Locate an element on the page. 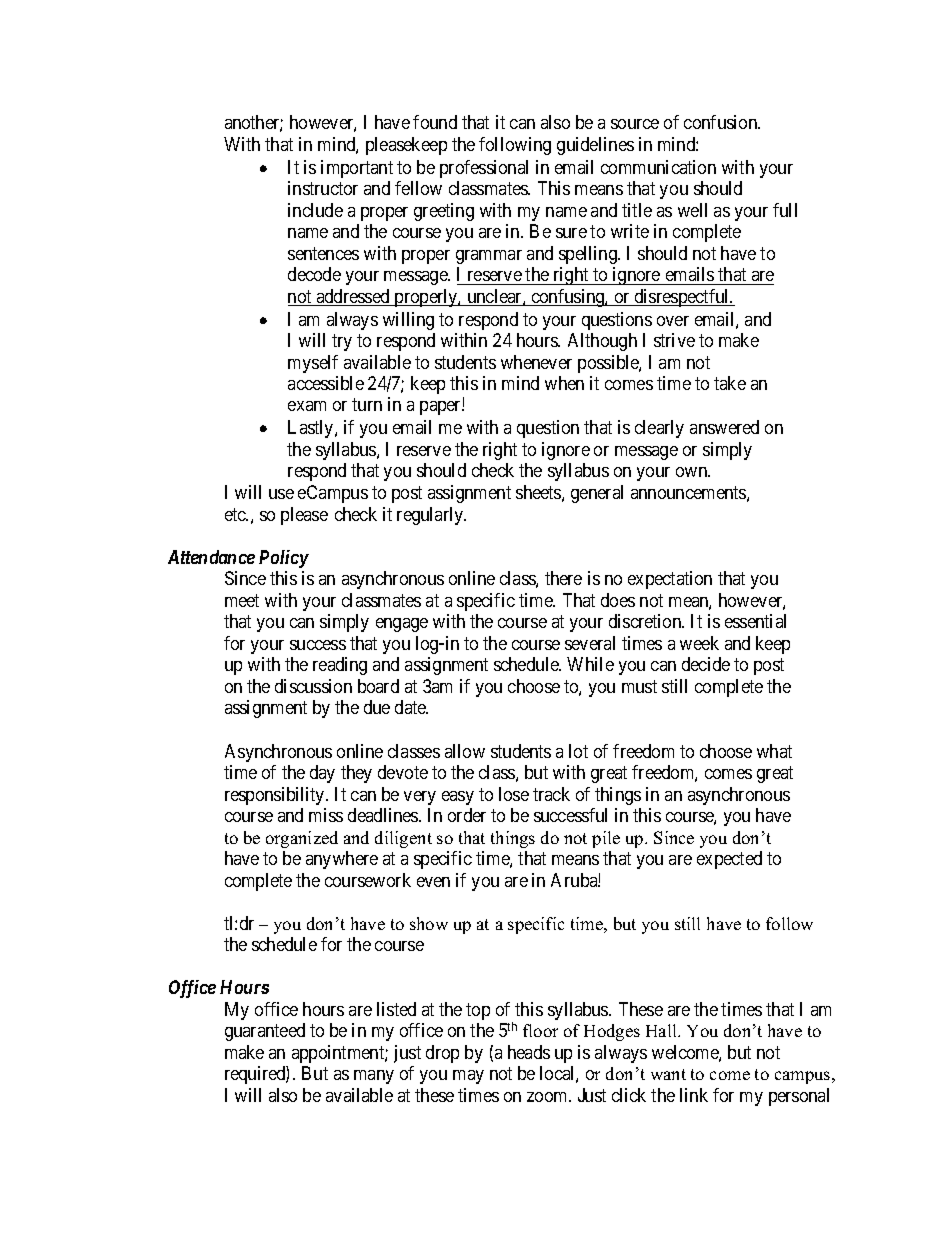 This document has width=952, height=1233. confusion is located at coordinates (722, 122).
